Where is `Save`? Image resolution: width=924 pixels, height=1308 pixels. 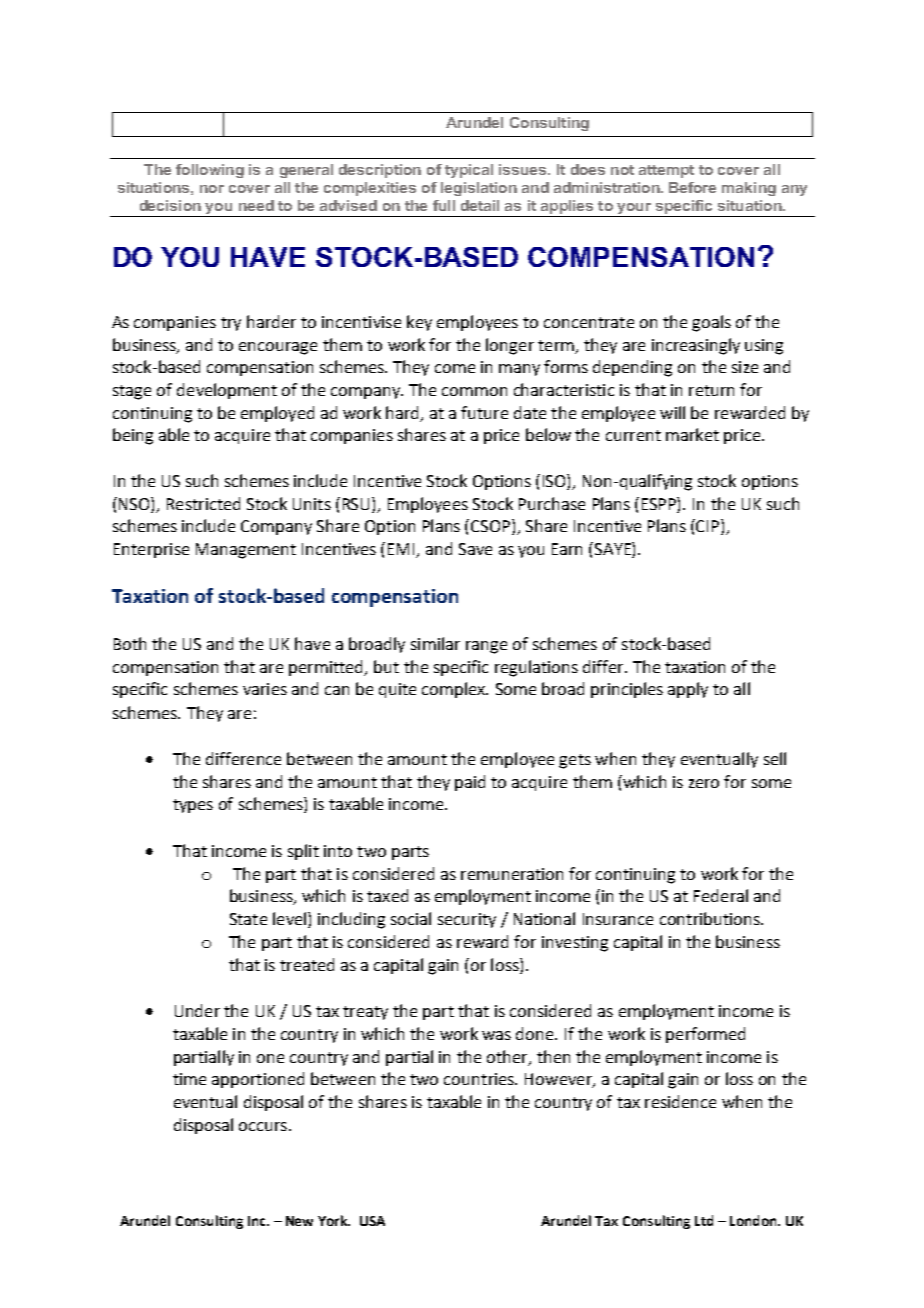
Save is located at coordinates (475, 549).
